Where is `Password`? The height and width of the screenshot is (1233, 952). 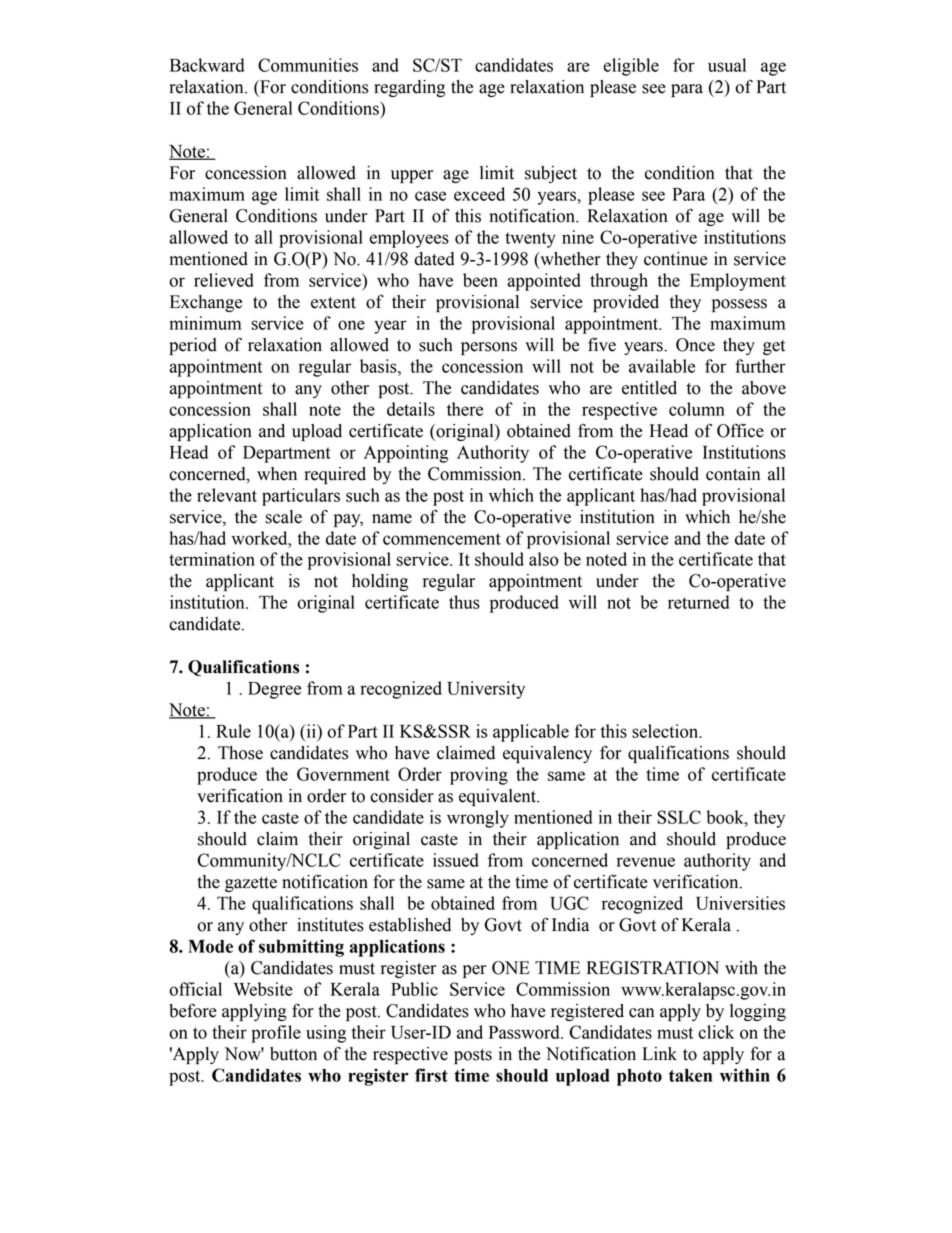
Password is located at coordinates (525, 1032).
